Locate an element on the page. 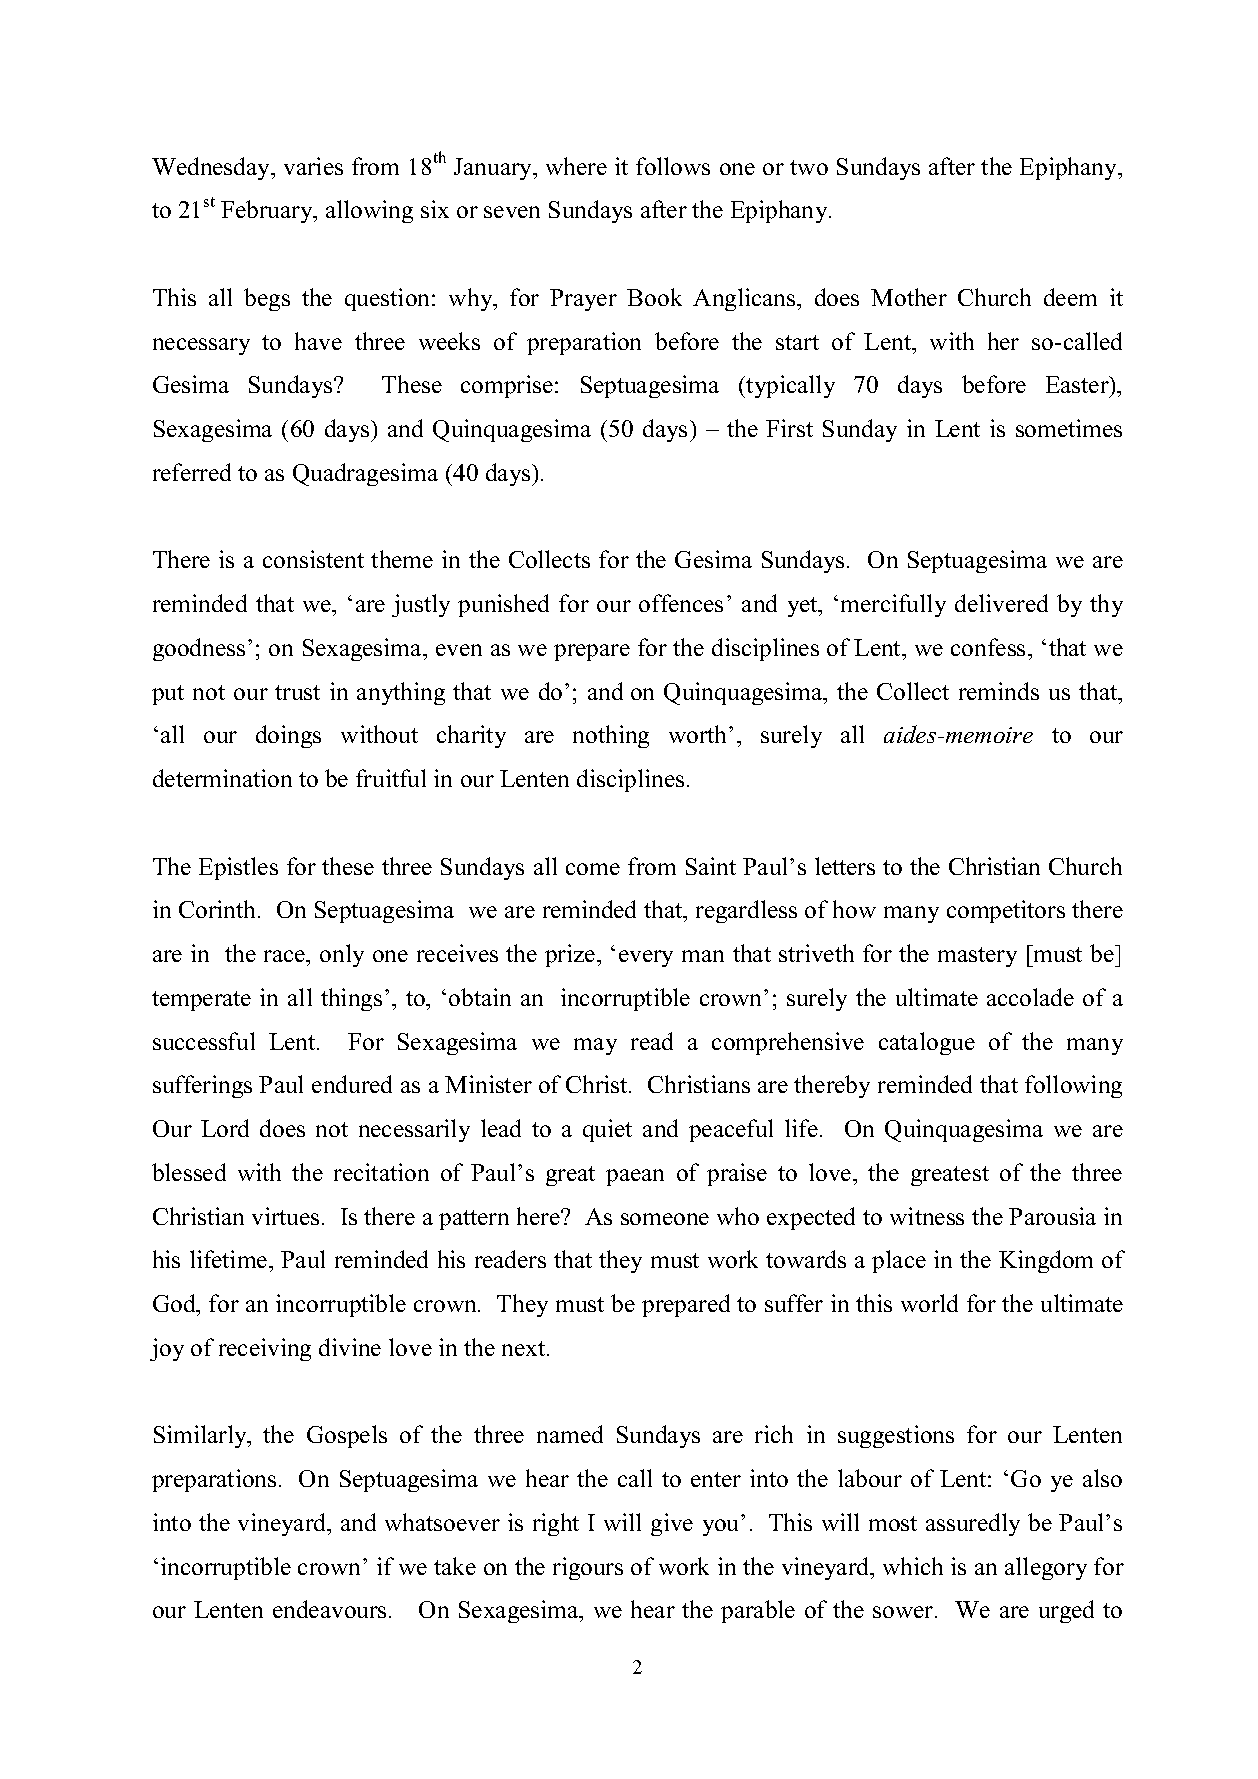 The image size is (1258, 1779). follows is located at coordinates (673, 166).
